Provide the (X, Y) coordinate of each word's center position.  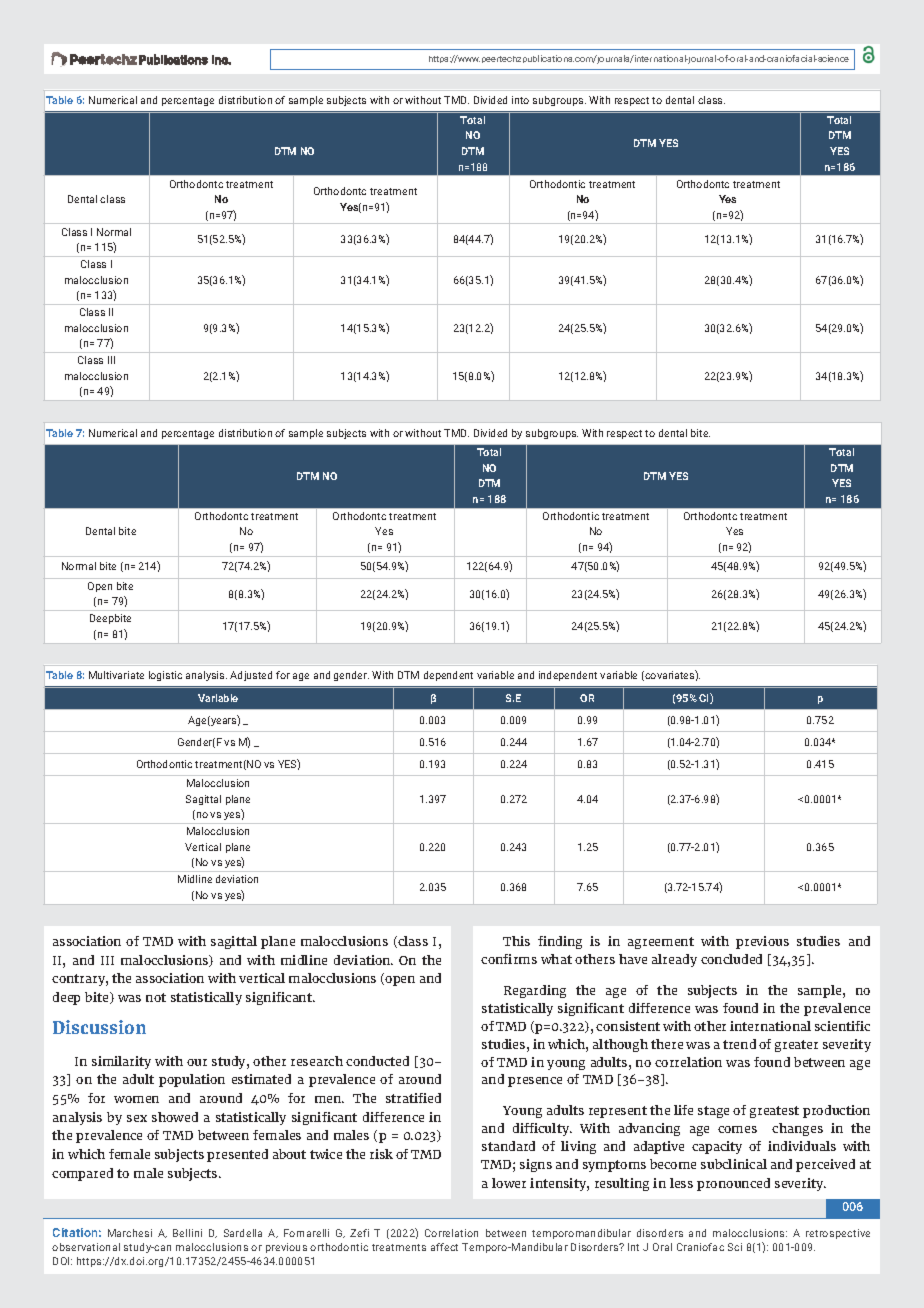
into (520, 100)
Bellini (187, 1233)
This (516, 941)
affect (444, 1247)
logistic (165, 676)
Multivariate (116, 675)
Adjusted (251, 676)
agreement (661, 943)
